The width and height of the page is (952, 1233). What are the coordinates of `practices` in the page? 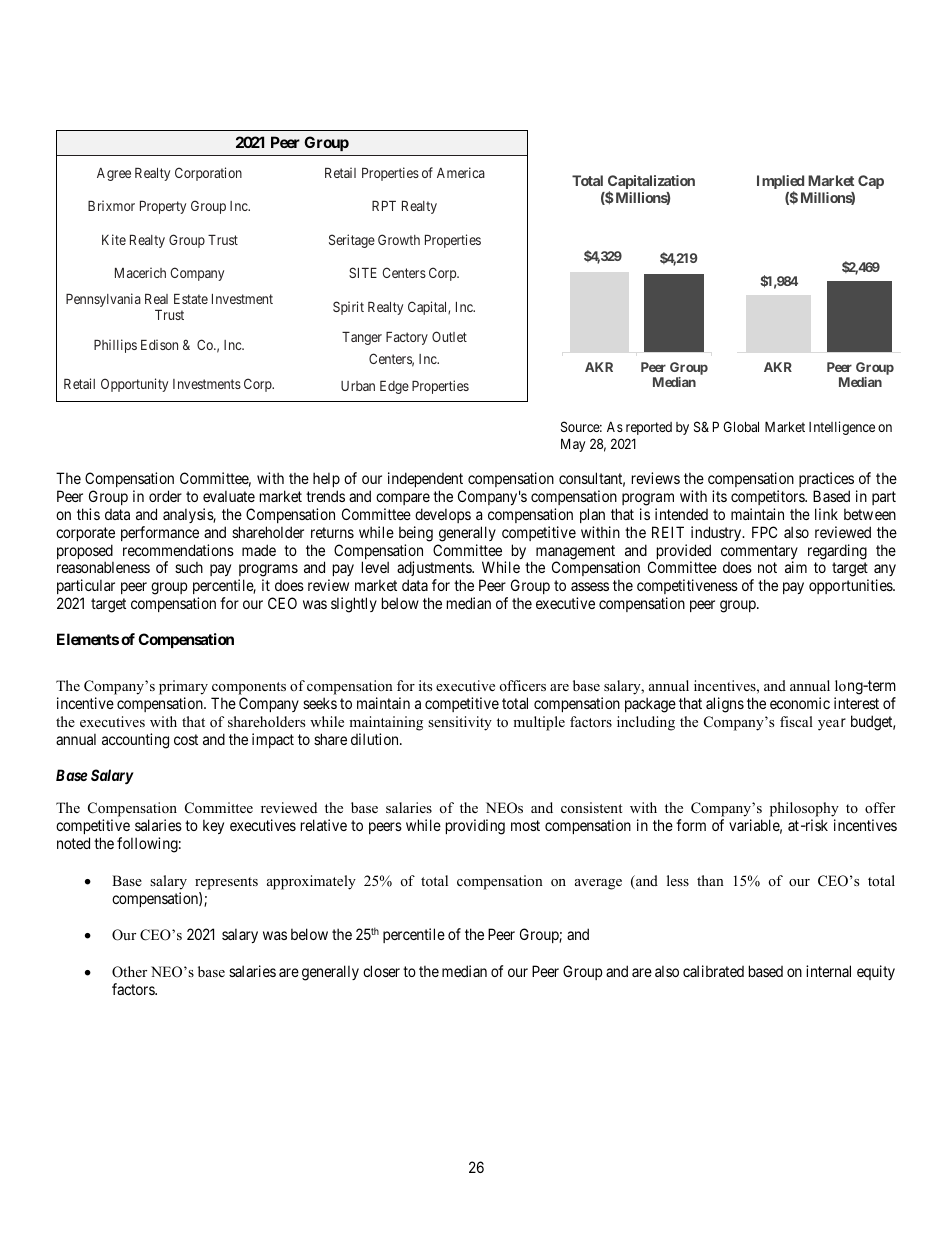 It's located at (826, 479).
